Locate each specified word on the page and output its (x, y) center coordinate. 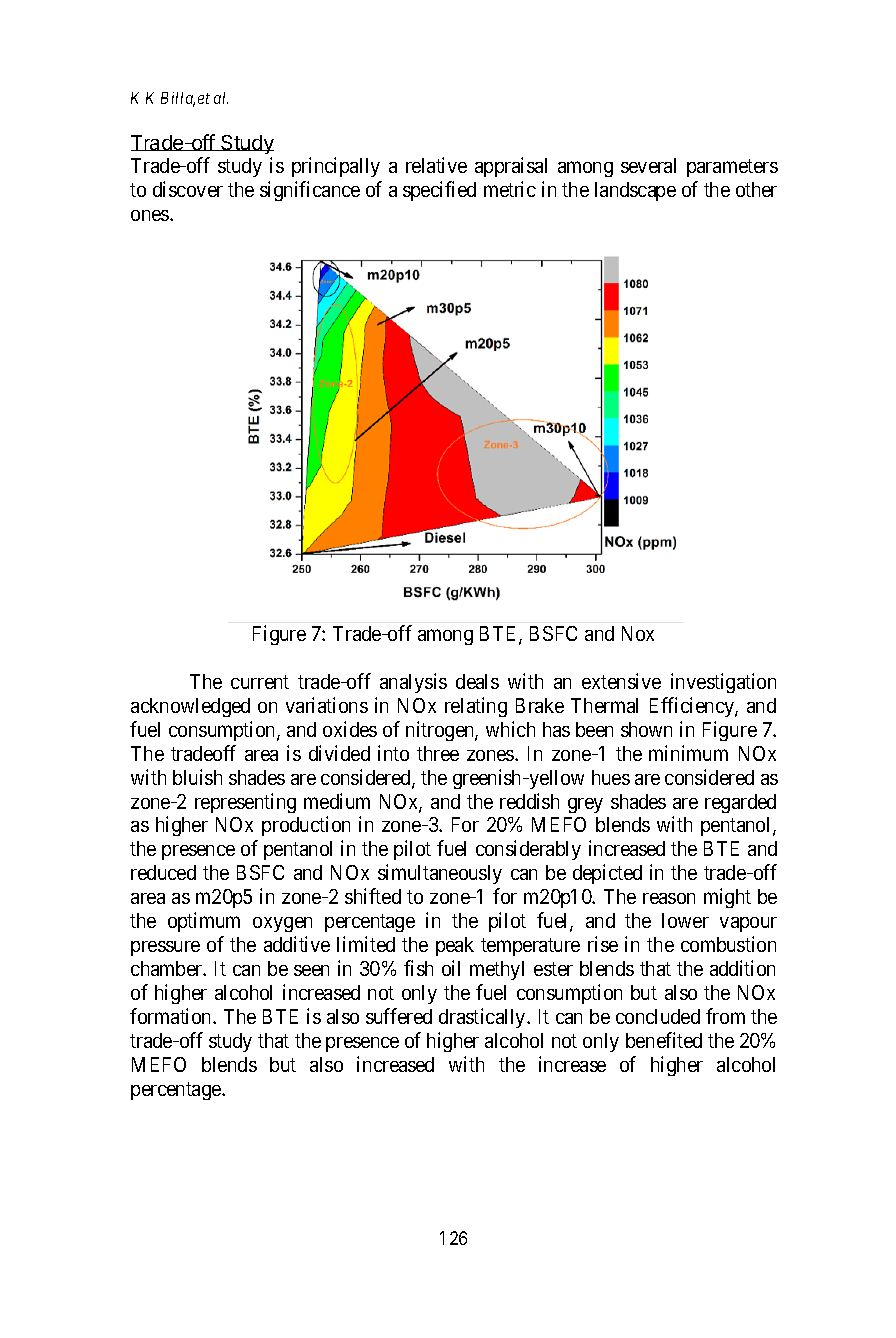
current (260, 682)
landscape (635, 191)
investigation (723, 683)
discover (188, 189)
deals (477, 681)
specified (439, 191)
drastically (483, 1018)
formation (172, 1016)
